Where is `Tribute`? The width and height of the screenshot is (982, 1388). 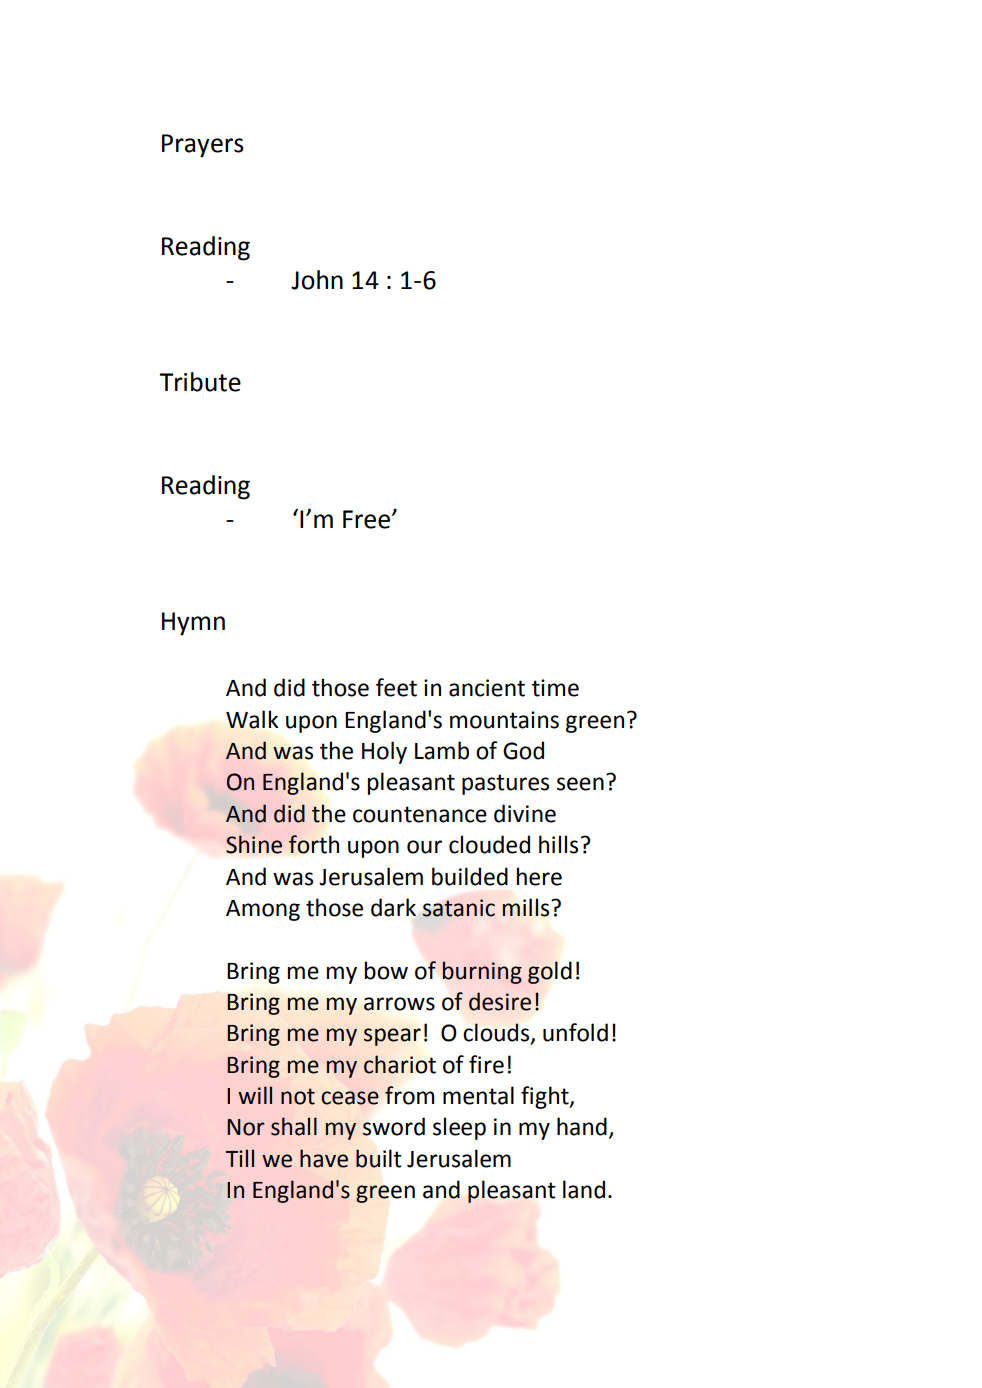
Tribute is located at coordinates (200, 382).
